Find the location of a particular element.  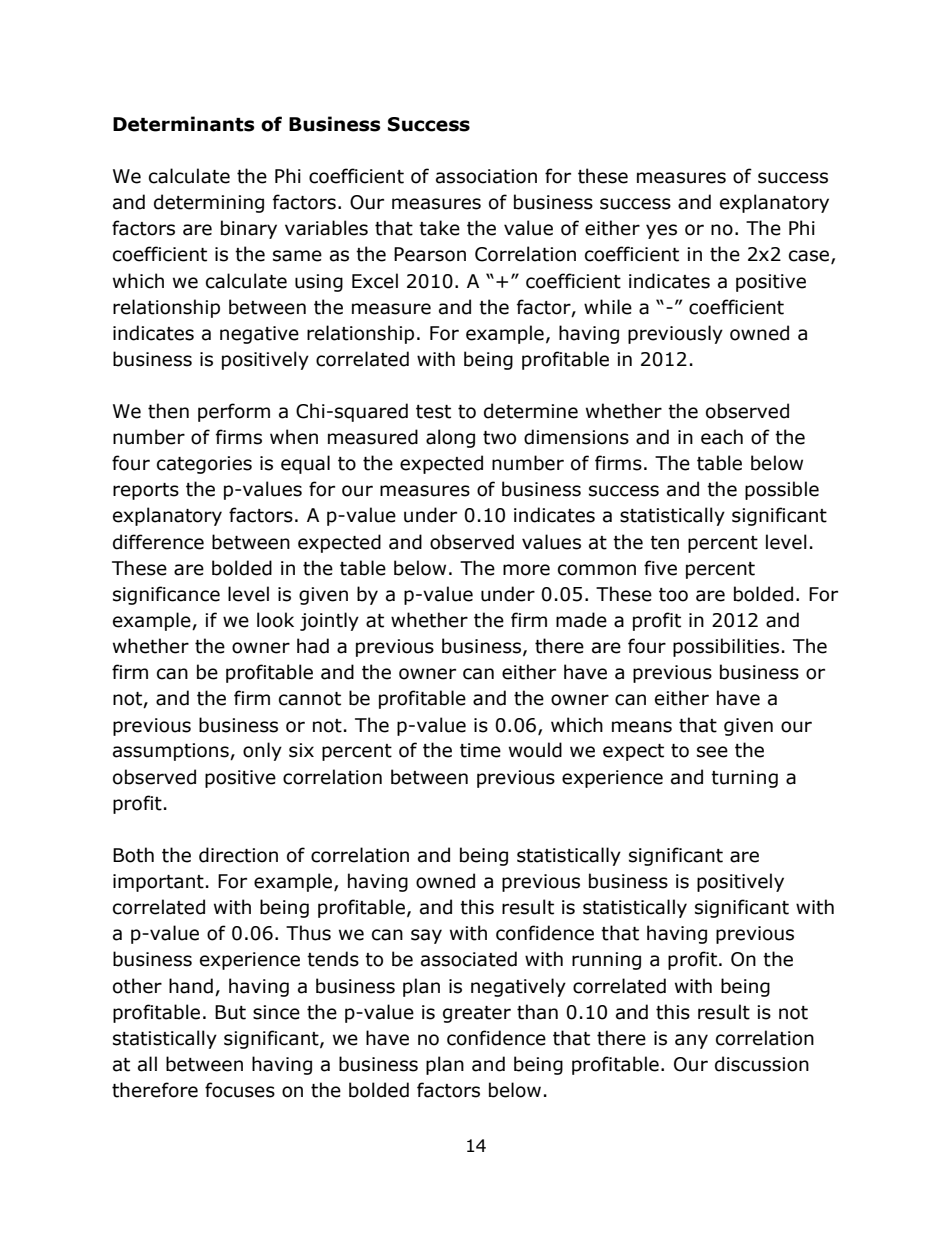

each is located at coordinates (722, 437).
